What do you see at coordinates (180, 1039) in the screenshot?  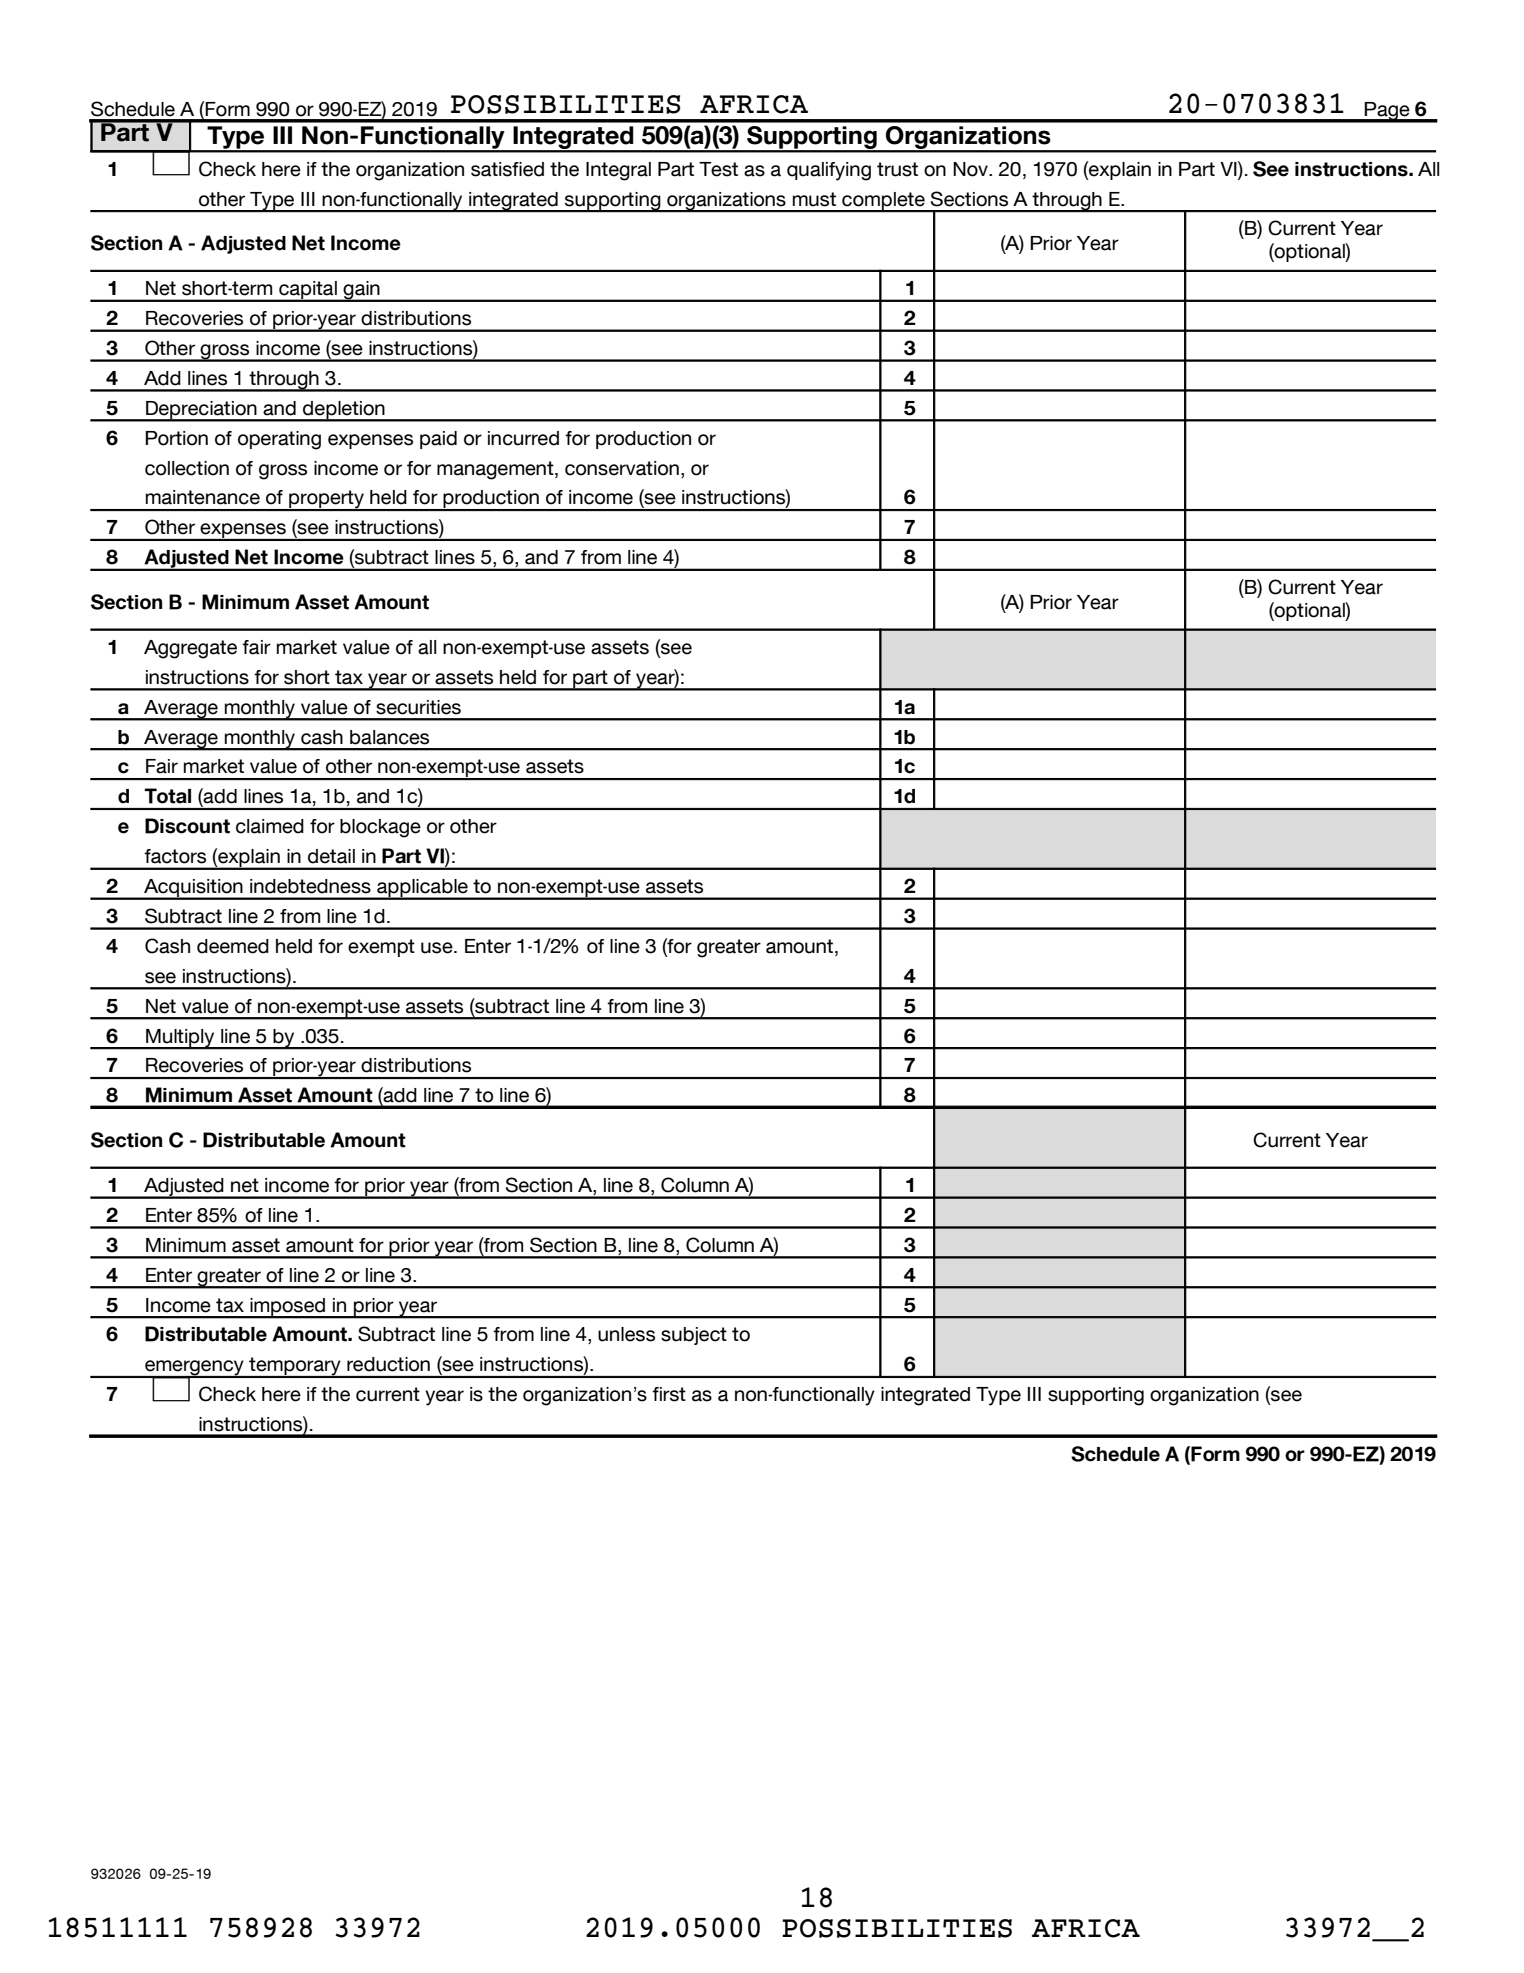 I see `Multiply` at bounding box center [180, 1039].
